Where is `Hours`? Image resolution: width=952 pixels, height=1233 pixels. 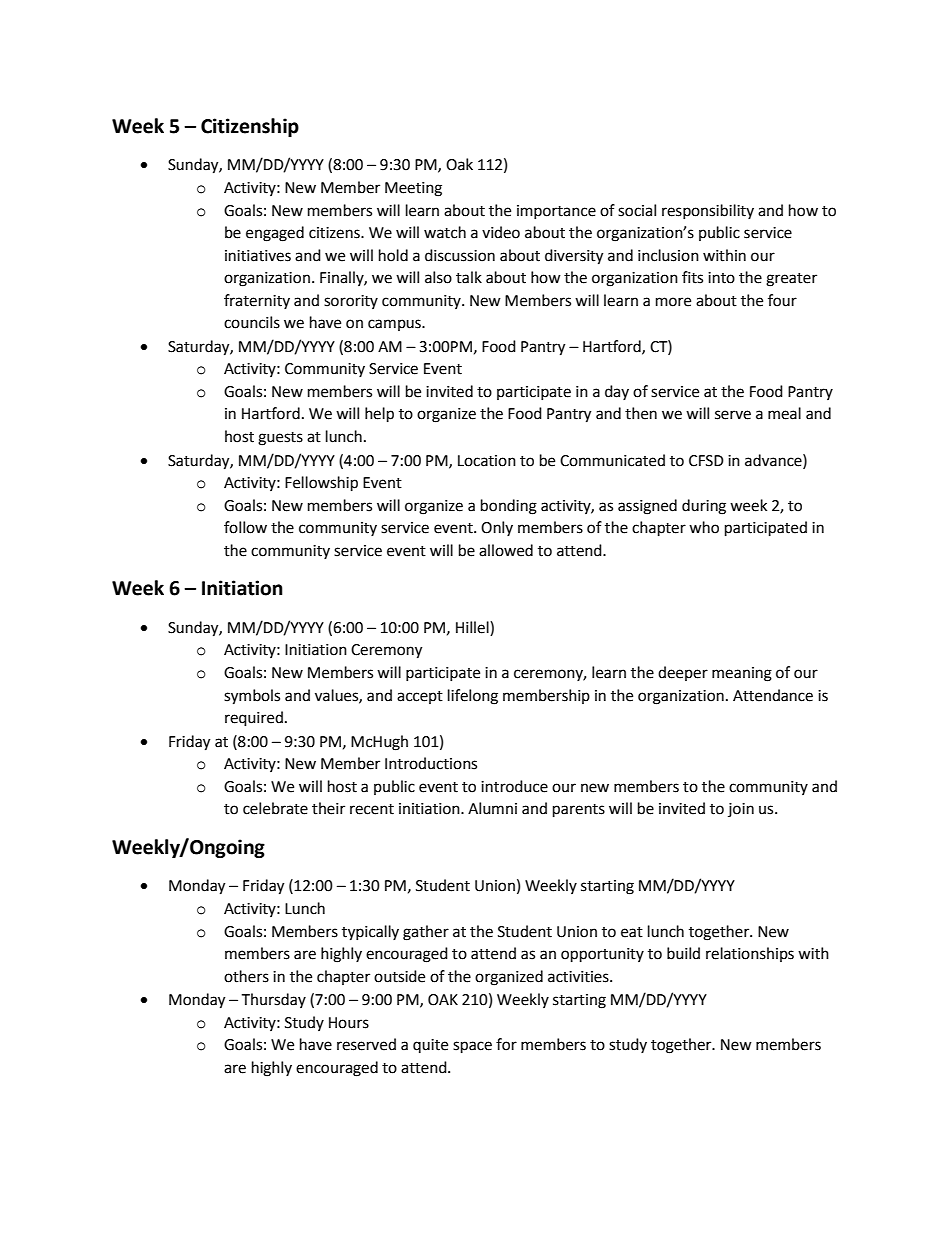 Hours is located at coordinates (349, 1023).
